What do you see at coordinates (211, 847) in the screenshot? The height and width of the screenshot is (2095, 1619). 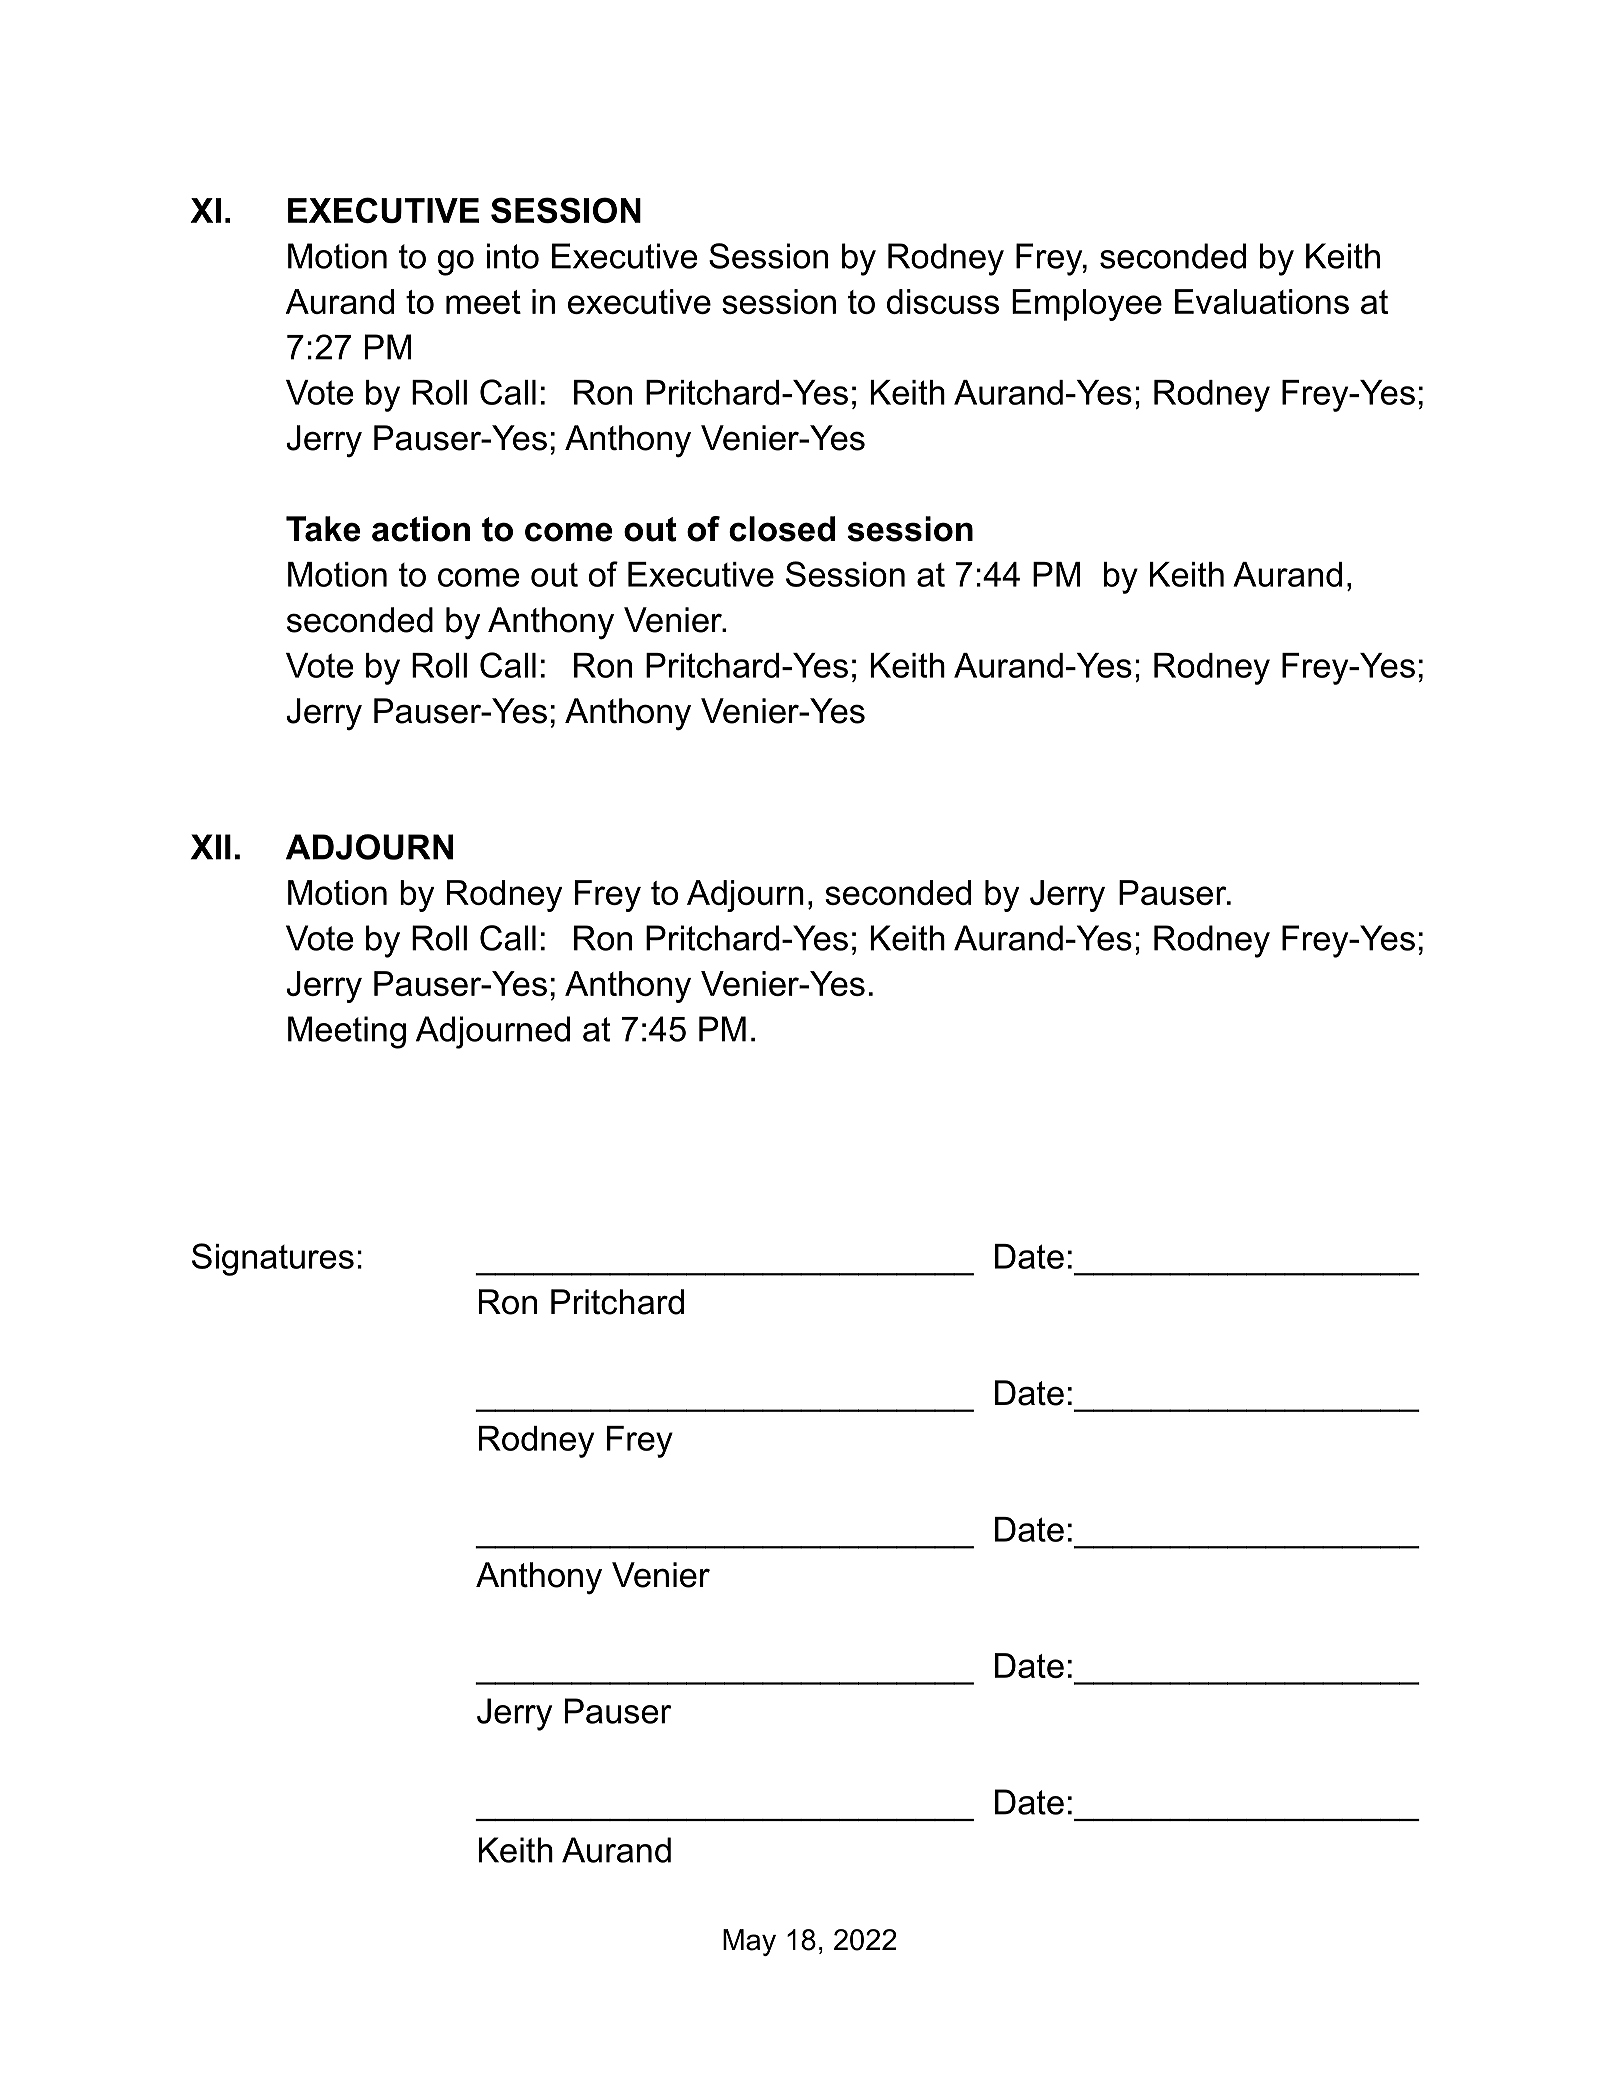 I see `XII` at bounding box center [211, 847].
